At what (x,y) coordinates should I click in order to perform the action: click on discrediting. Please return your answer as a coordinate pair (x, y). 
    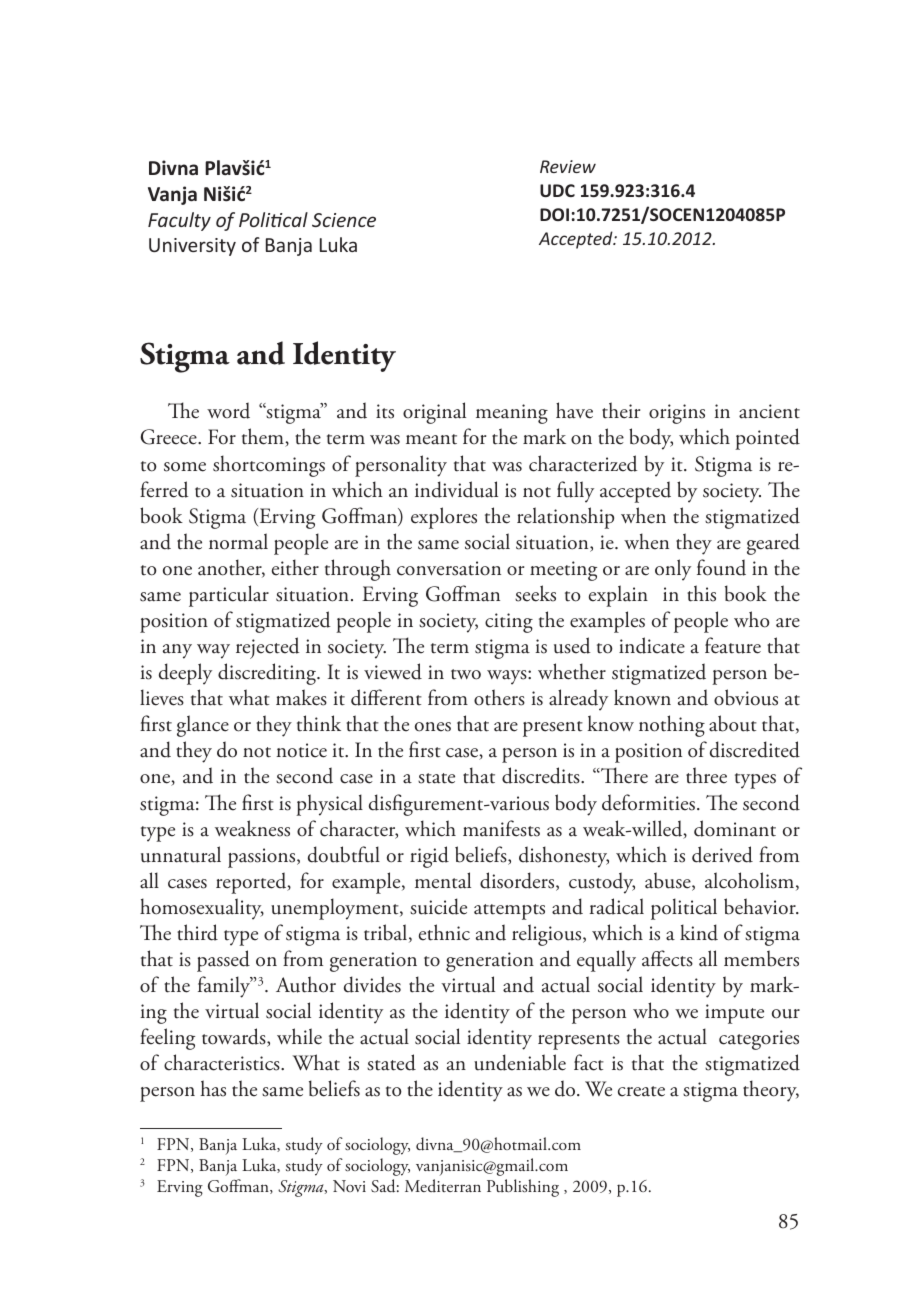
    Looking at the image, I should click on (268, 674).
